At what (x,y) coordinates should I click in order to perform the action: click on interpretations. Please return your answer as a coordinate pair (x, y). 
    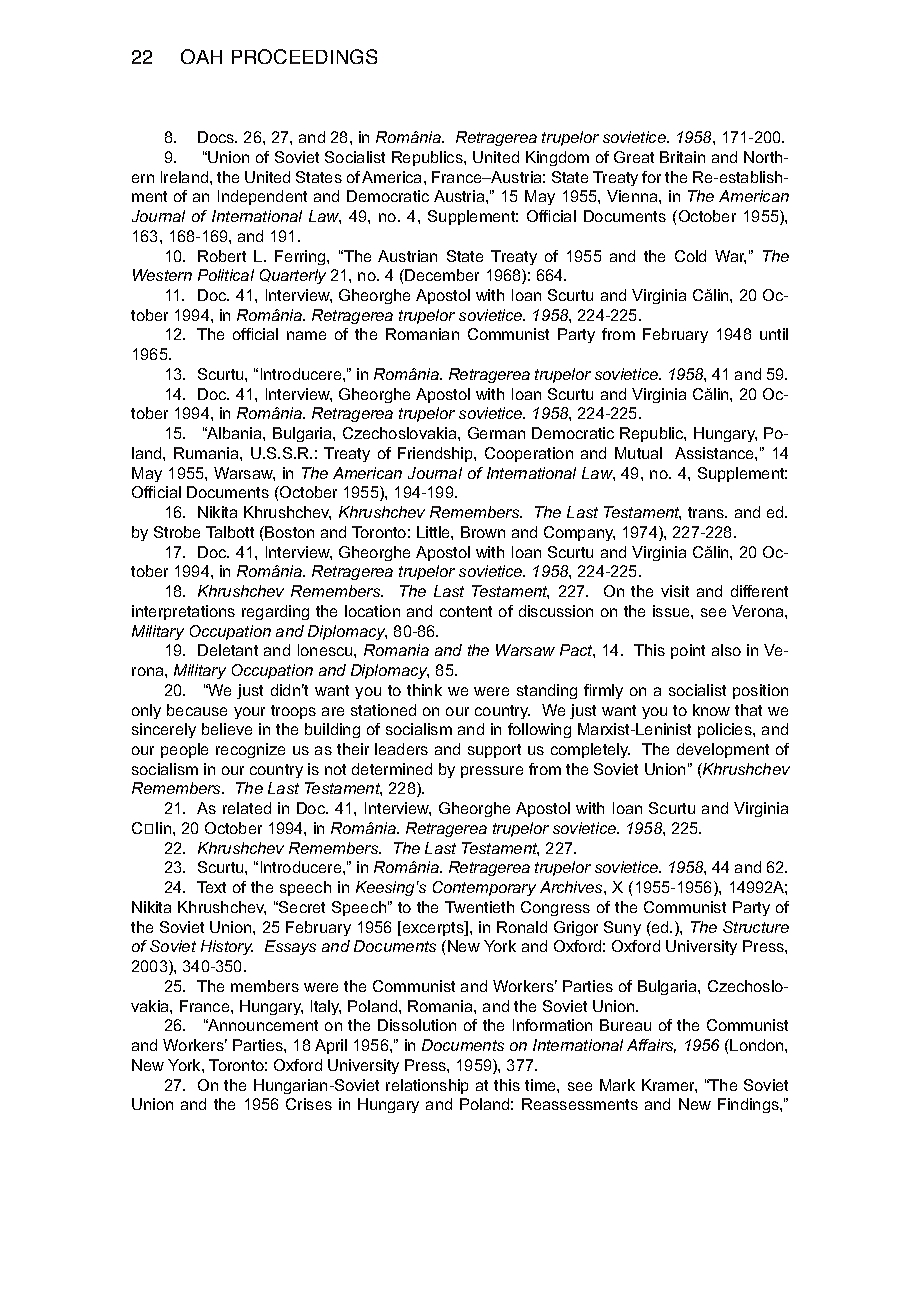
    Looking at the image, I should click on (183, 612).
